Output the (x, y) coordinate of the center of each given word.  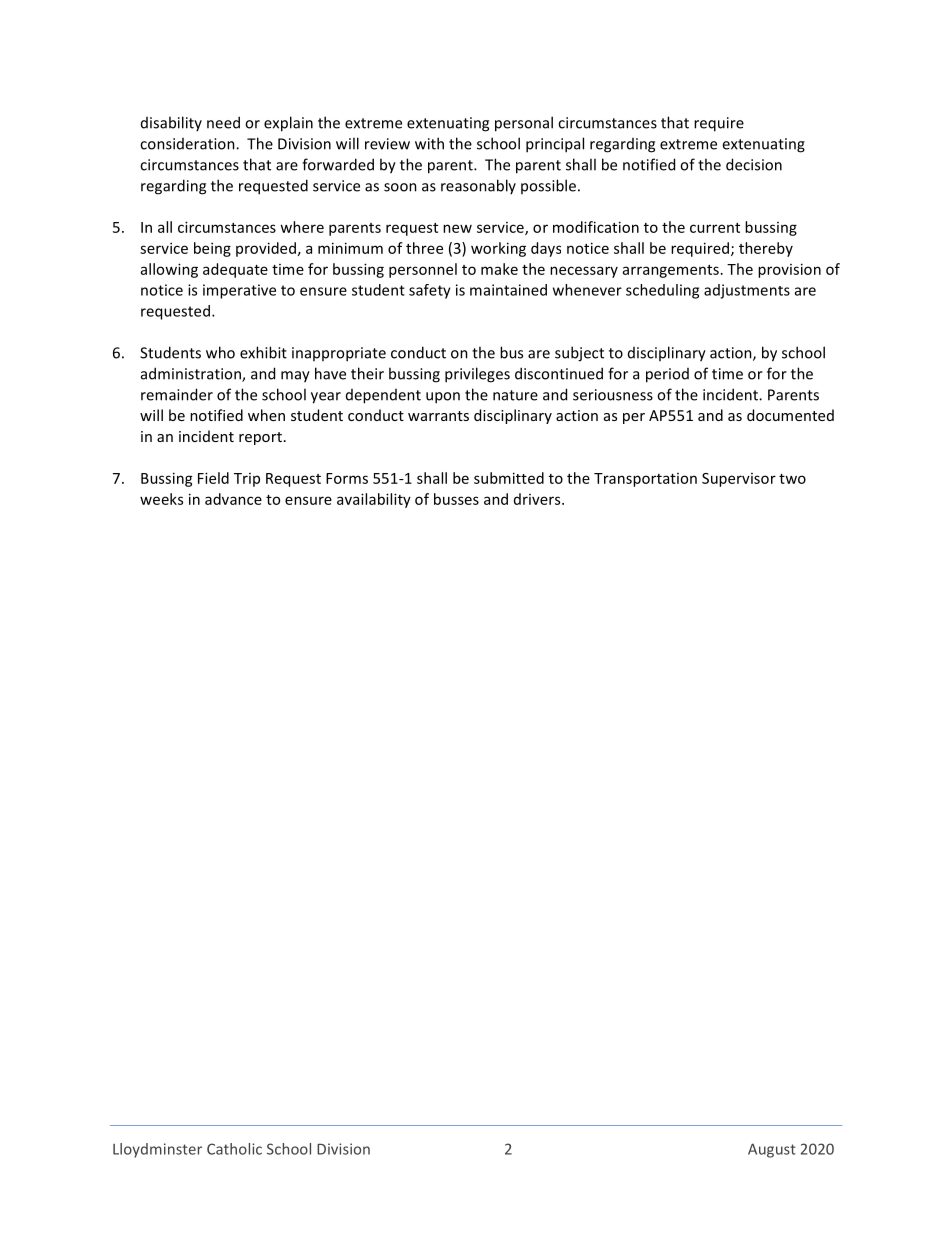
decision (754, 164)
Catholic (234, 1149)
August (772, 1150)
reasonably (478, 186)
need (223, 122)
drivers (538, 499)
